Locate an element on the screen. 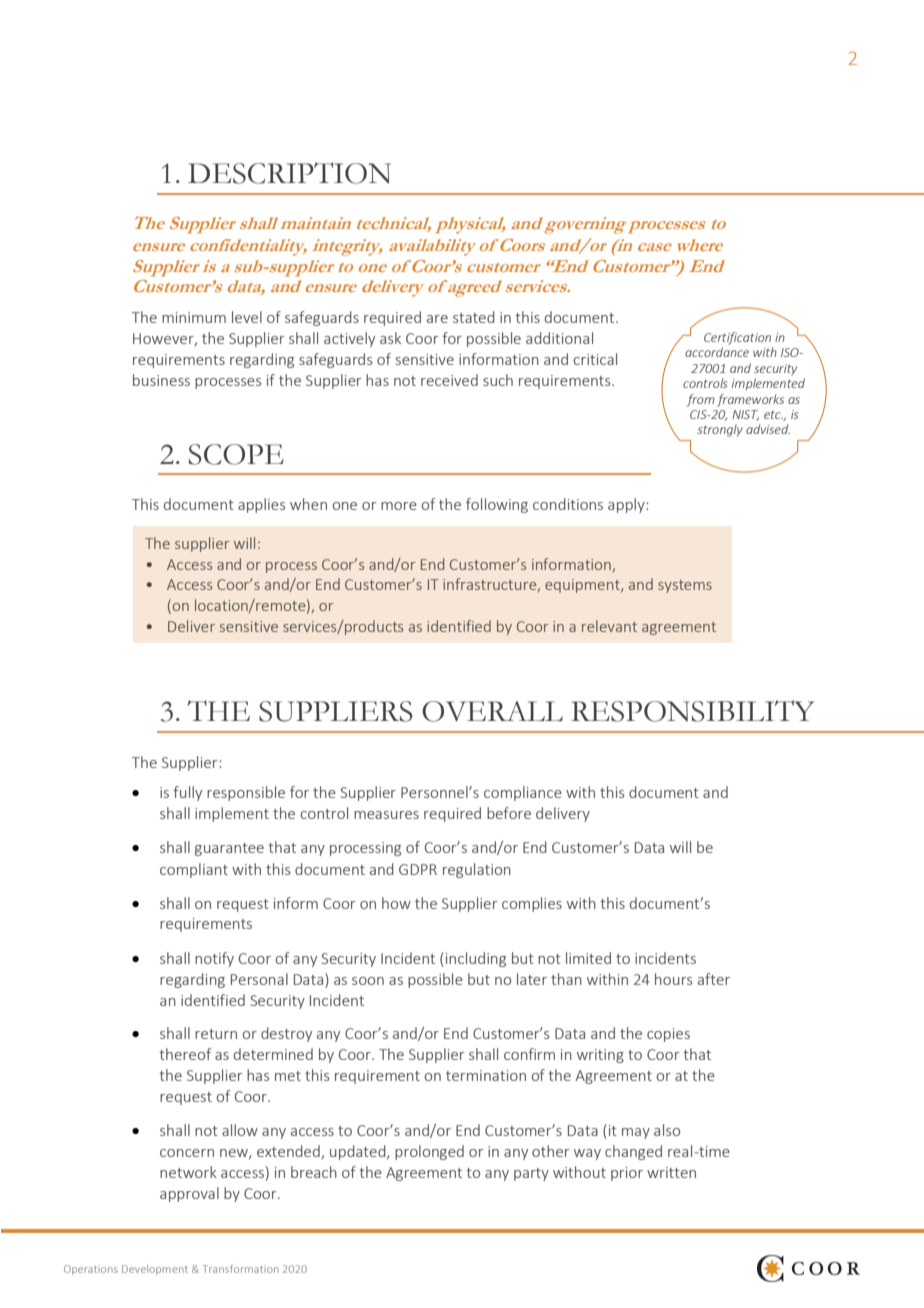 The image size is (924, 1308). Certification is located at coordinates (737, 338).
